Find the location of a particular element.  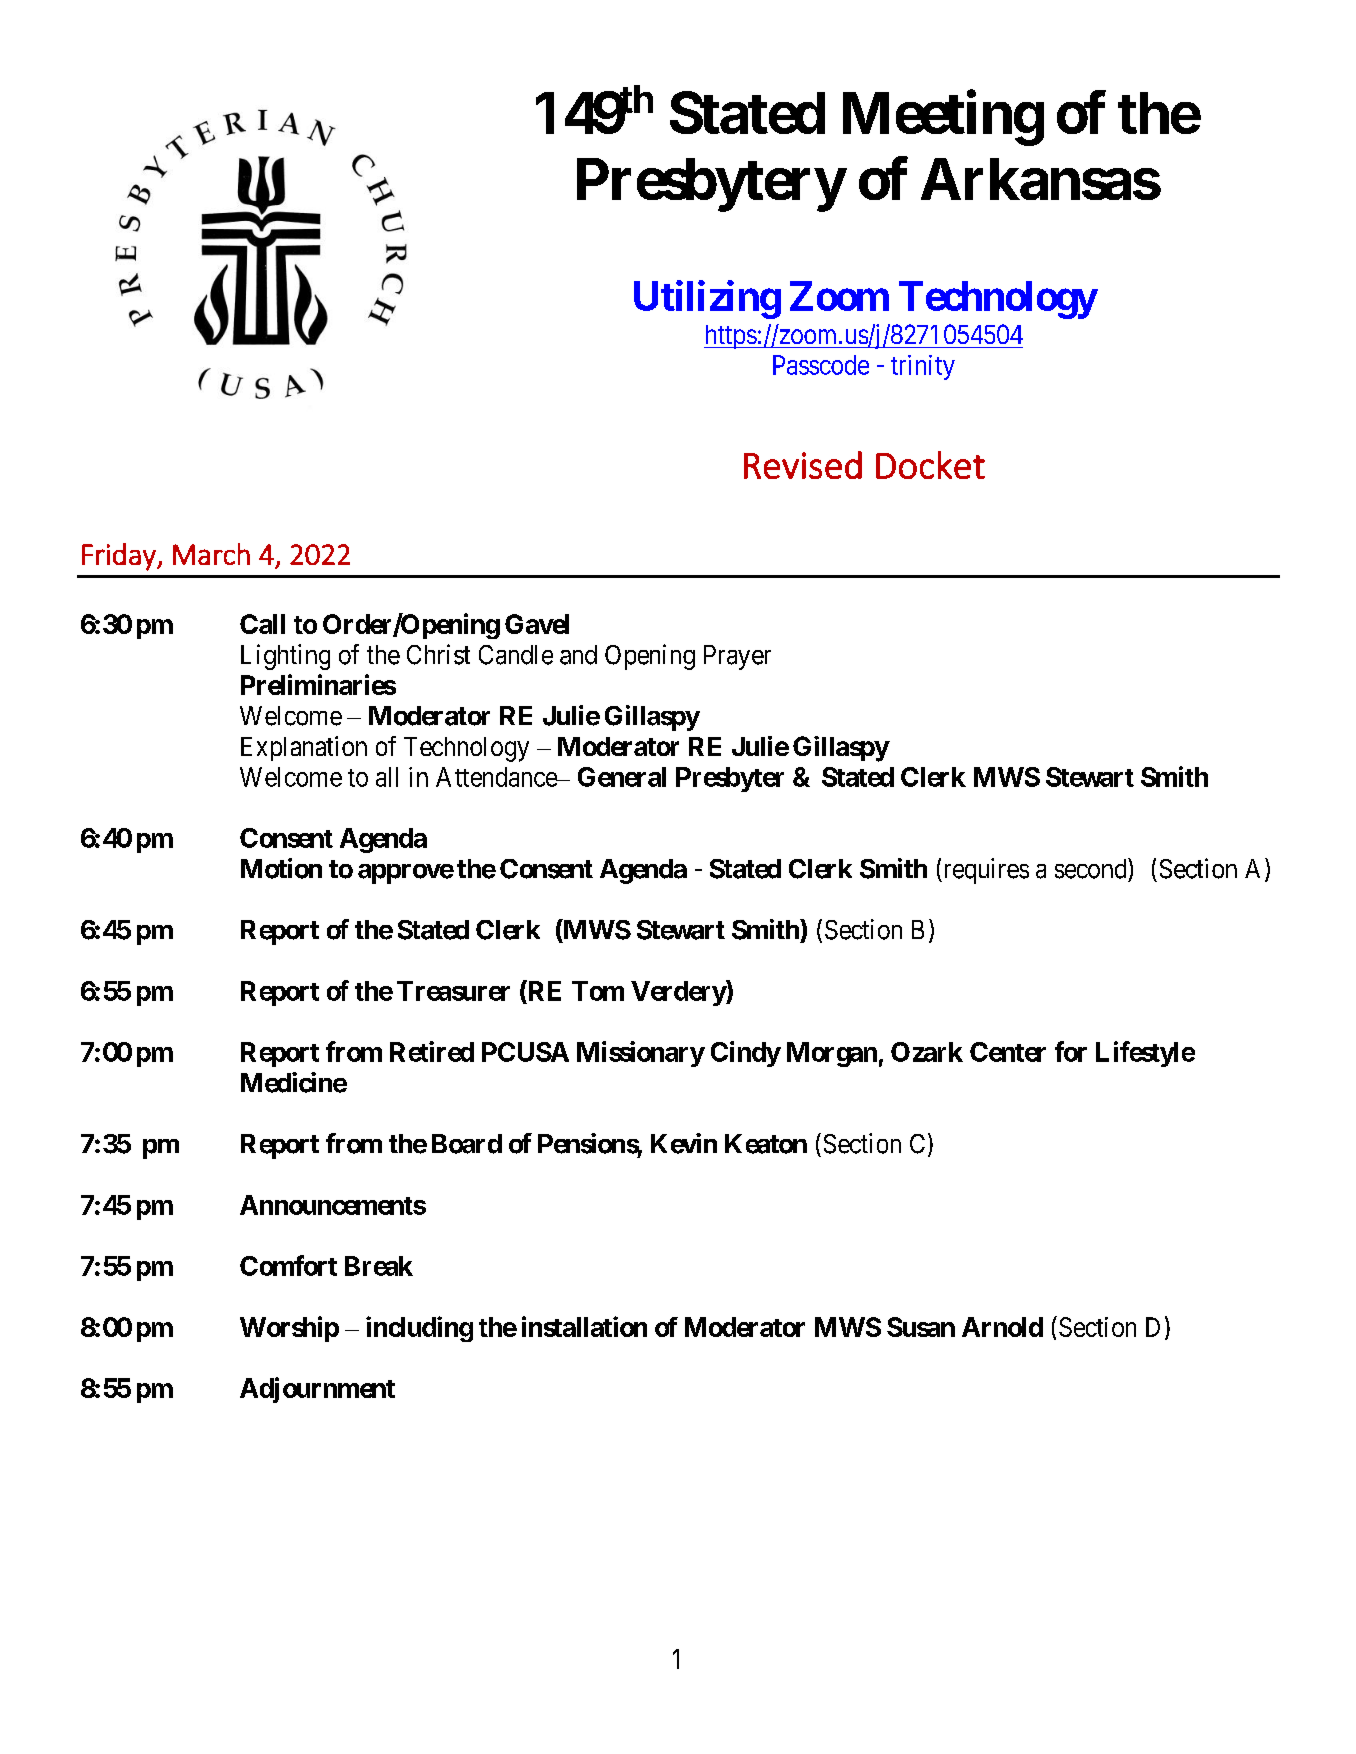

installation is located at coordinates (584, 1326).
